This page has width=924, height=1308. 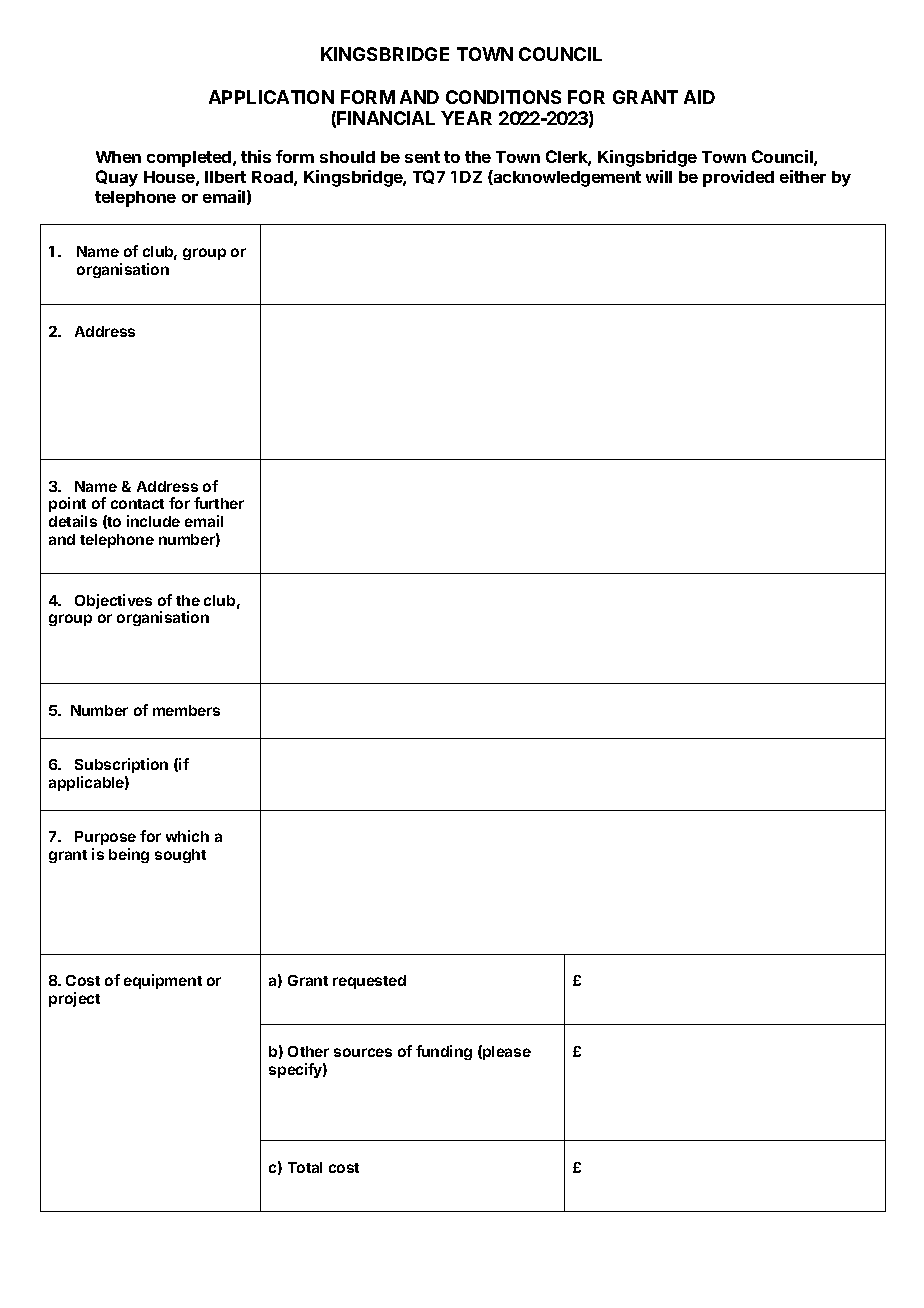 What do you see at coordinates (444, 1052) in the page?
I see `funding` at bounding box center [444, 1052].
